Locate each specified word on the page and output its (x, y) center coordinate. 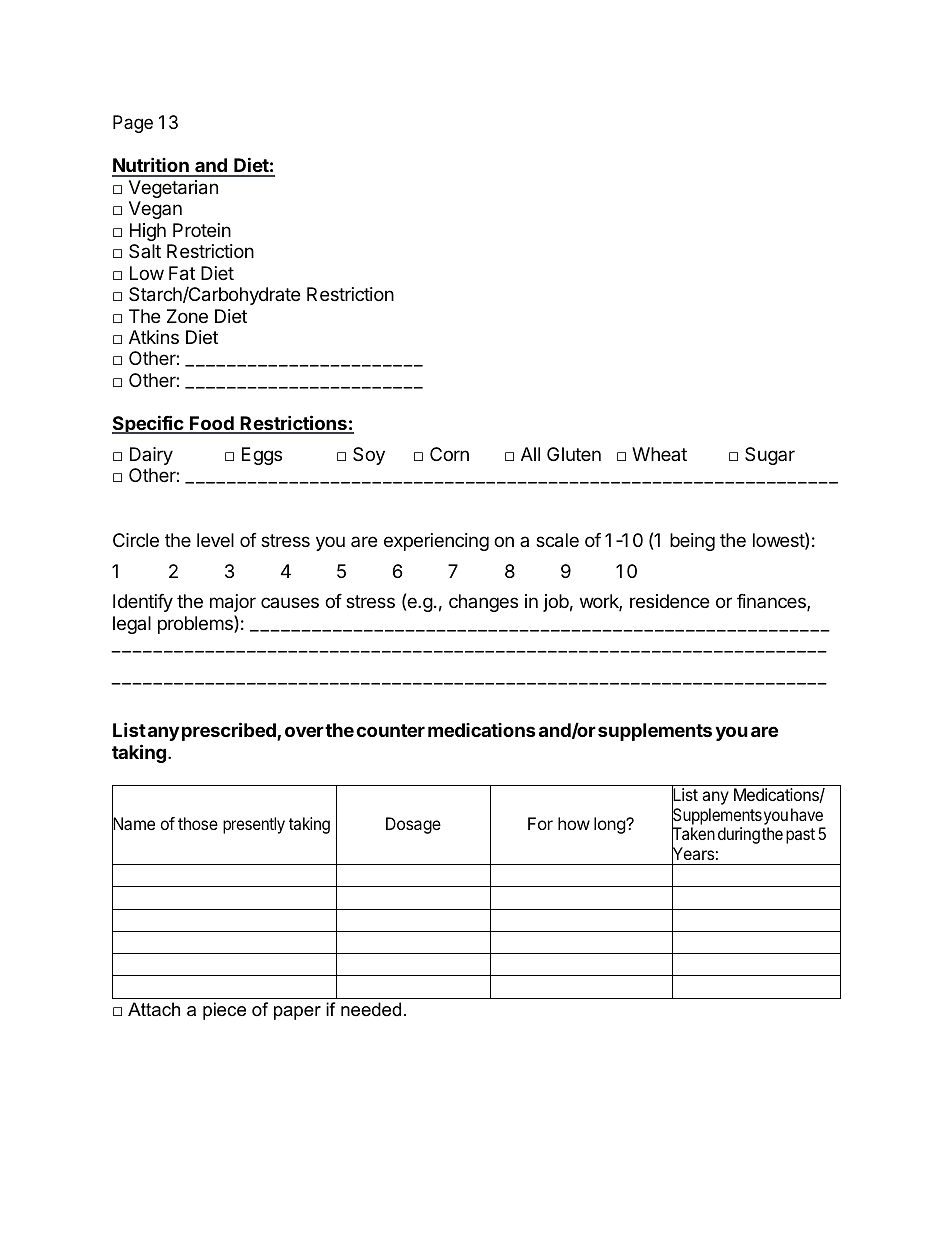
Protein (202, 230)
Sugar (770, 456)
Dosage (413, 825)
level (215, 540)
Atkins (154, 337)
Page (133, 124)
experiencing (436, 542)
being (692, 542)
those (198, 823)
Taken (693, 835)
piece (224, 1011)
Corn (449, 454)
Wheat (659, 454)
